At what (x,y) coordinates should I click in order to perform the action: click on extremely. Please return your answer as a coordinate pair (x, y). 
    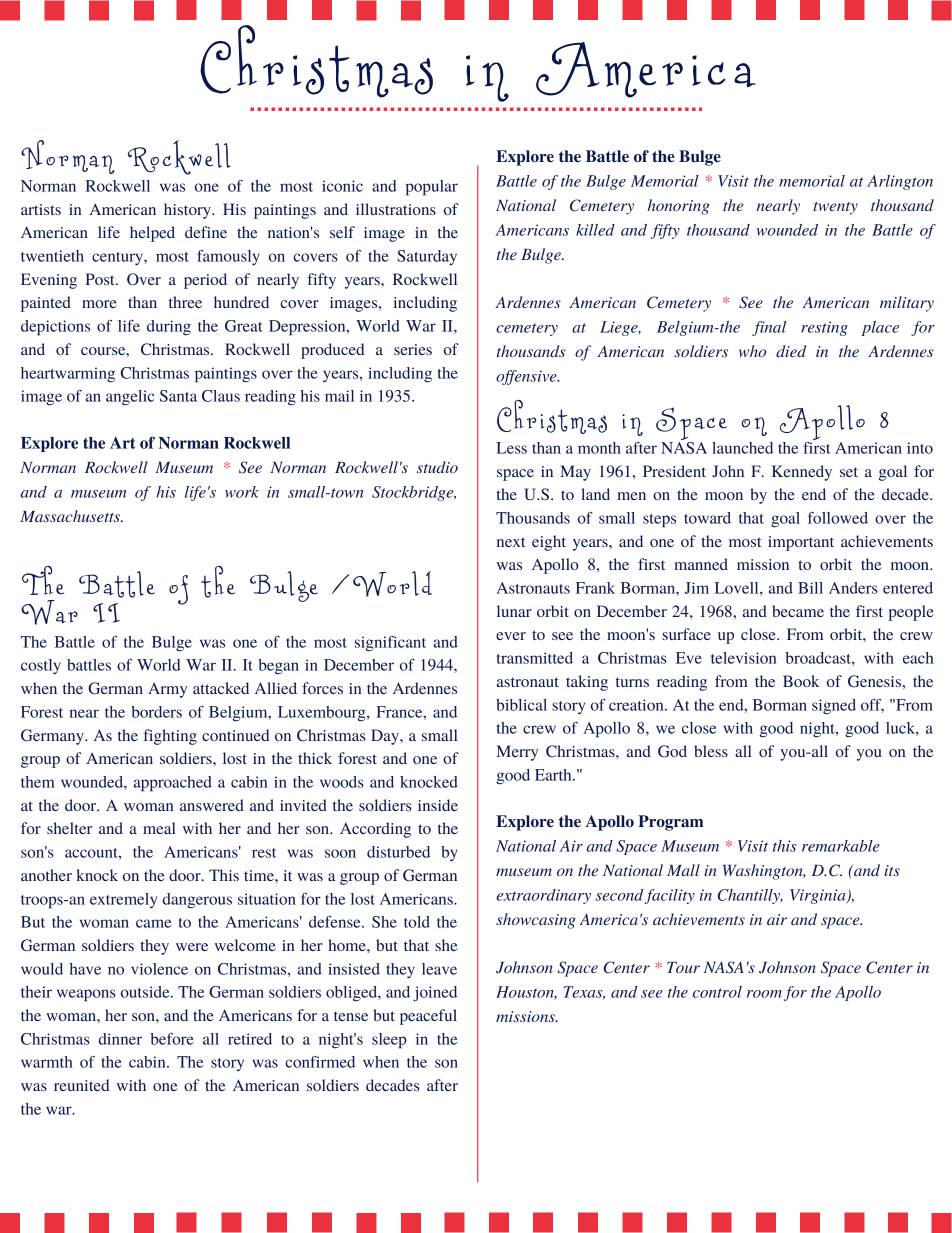
    Looking at the image, I should click on (123, 900).
